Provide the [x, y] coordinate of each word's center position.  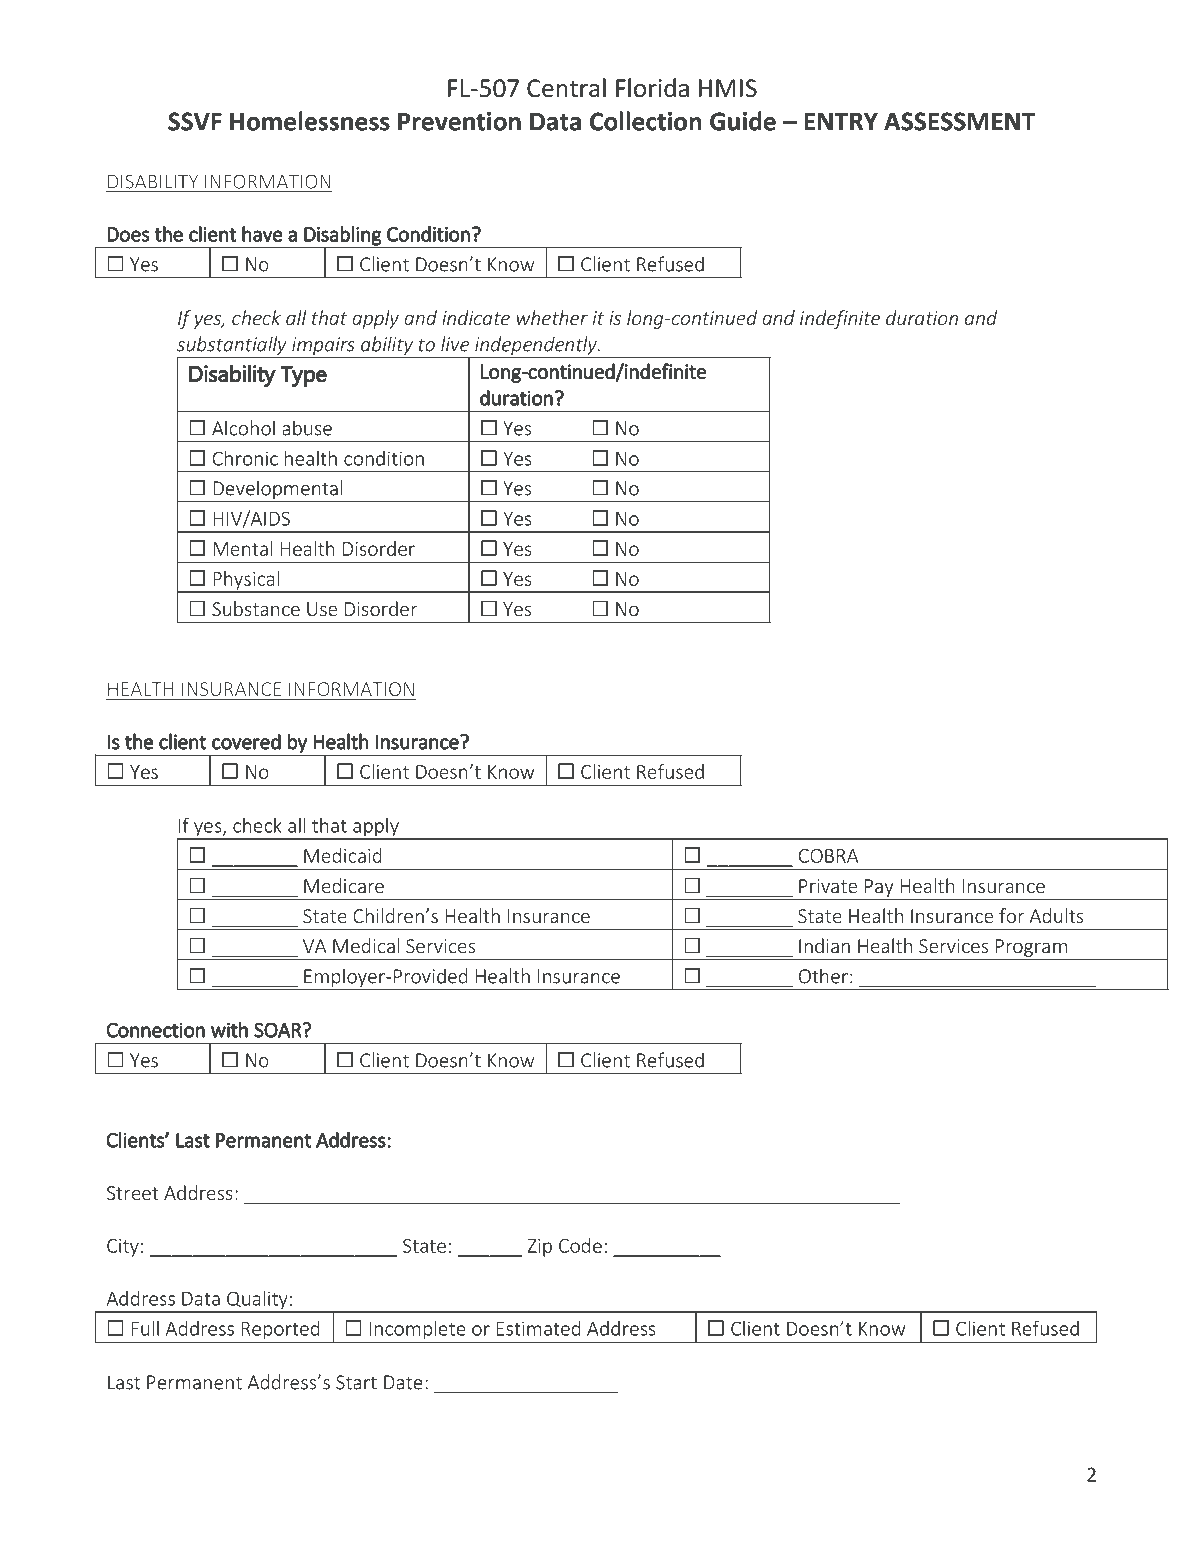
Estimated [538, 1328]
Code [580, 1245]
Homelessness [310, 121]
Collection [645, 121]
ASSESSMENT [960, 121]
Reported [280, 1331]
